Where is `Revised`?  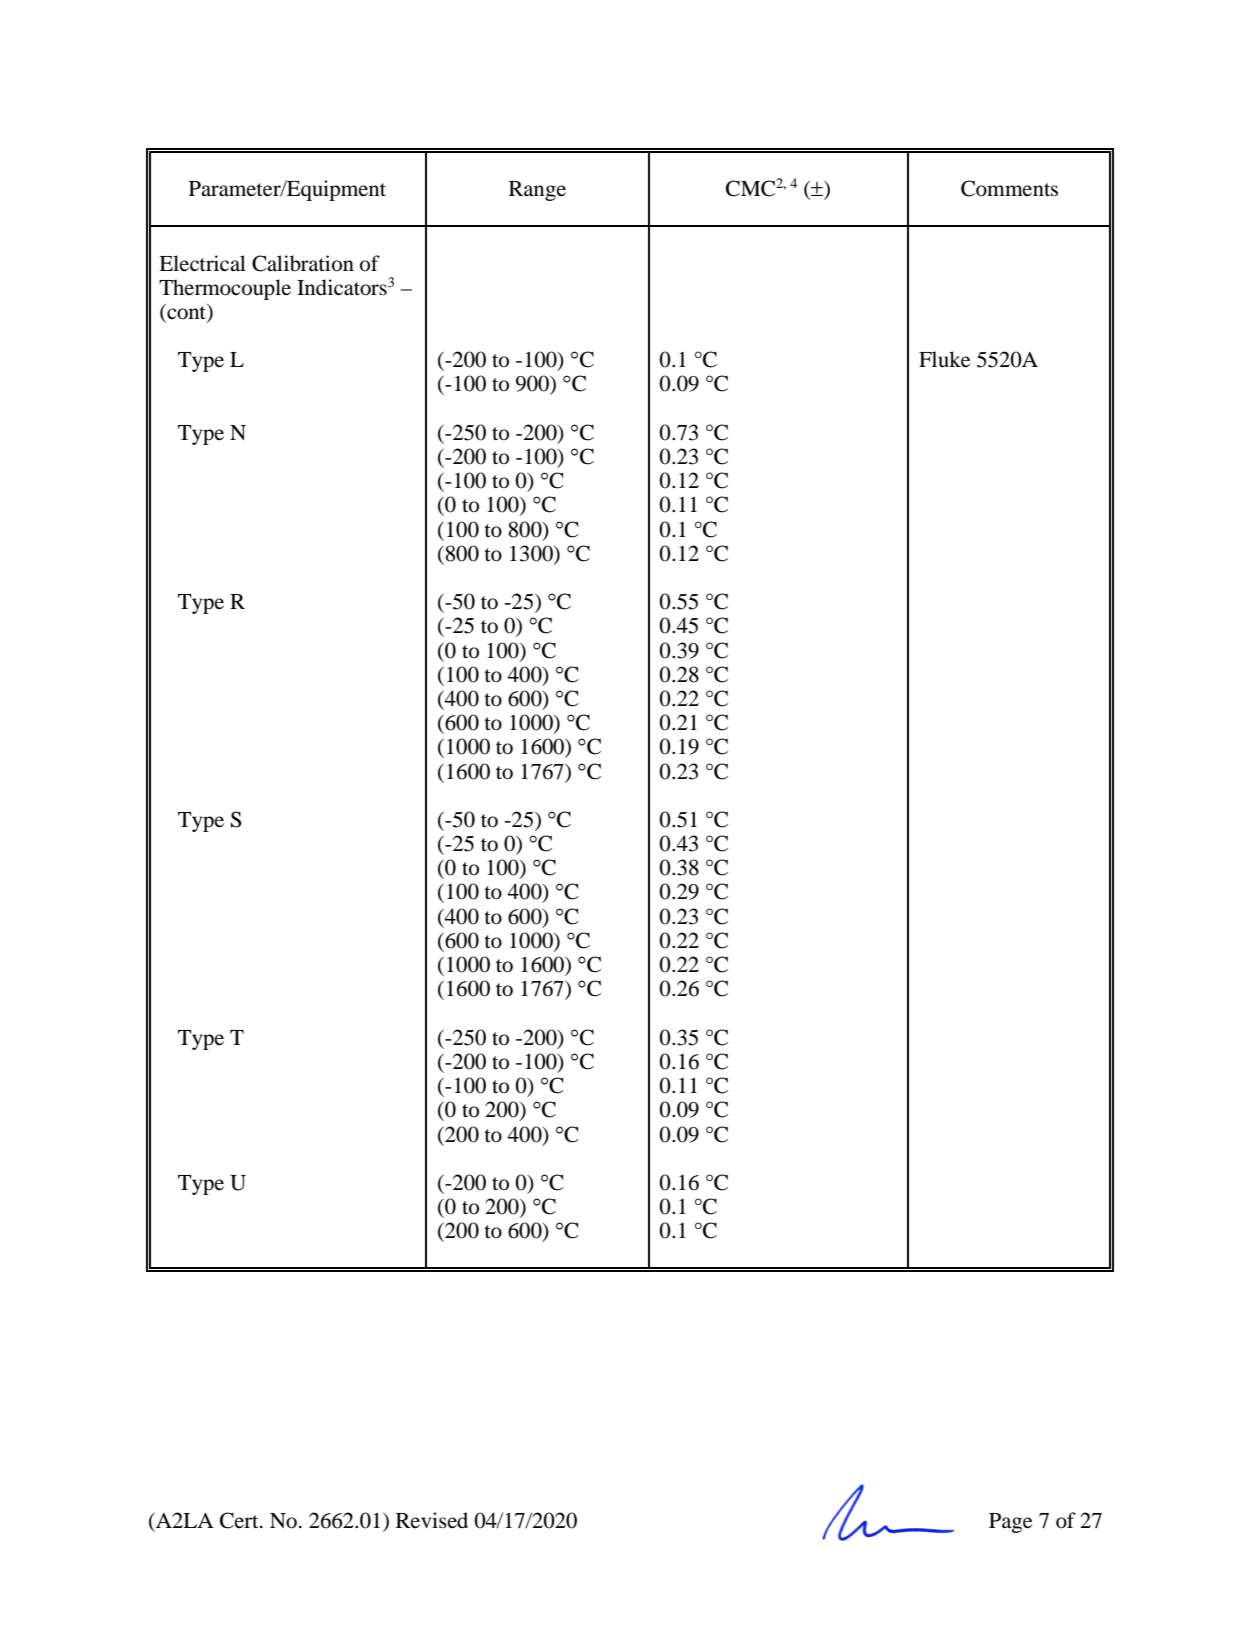 Revised is located at coordinates (432, 1520).
